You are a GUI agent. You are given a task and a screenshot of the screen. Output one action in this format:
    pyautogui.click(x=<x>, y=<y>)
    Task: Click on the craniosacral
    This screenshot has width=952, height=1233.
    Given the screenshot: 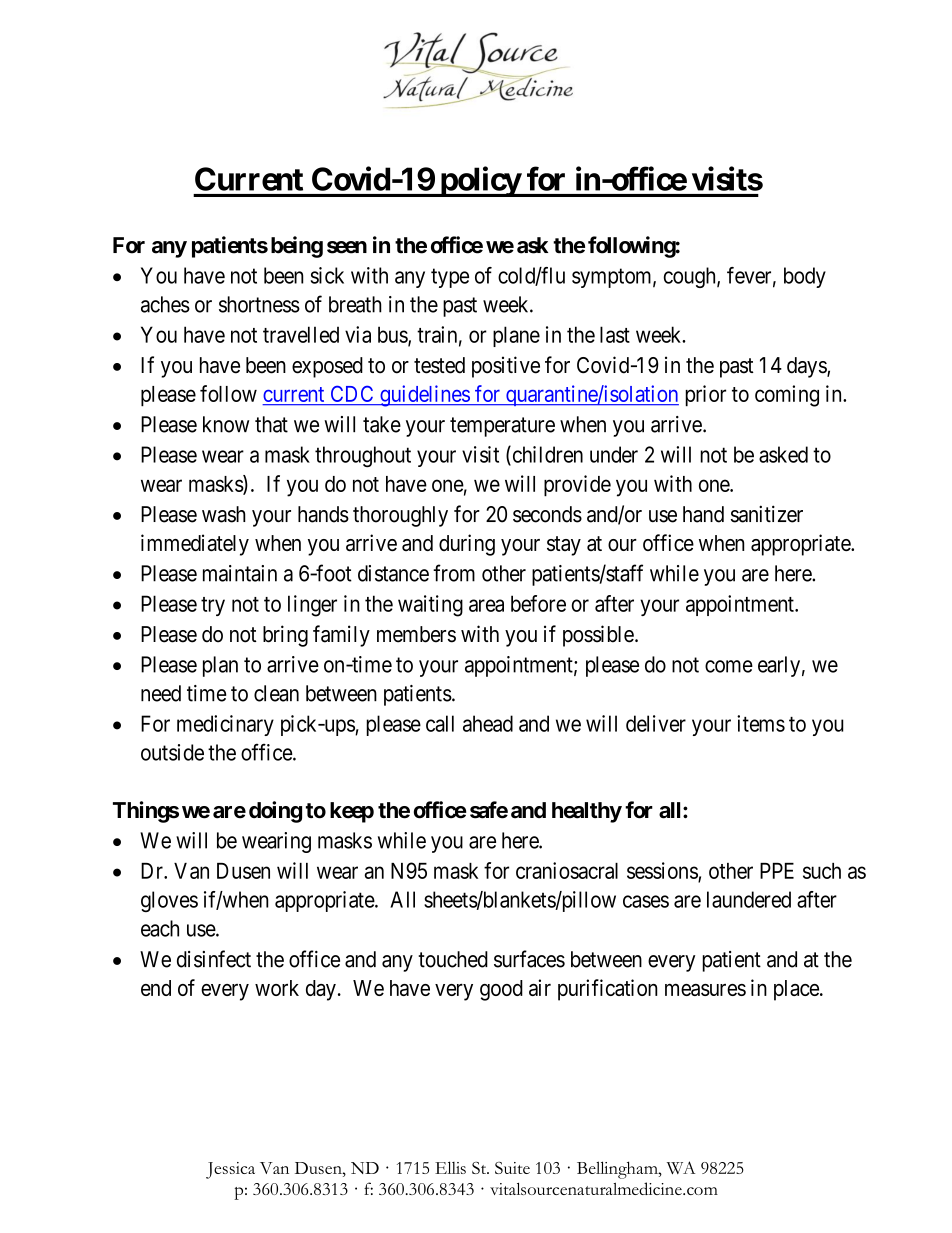 What is the action you would take?
    pyautogui.click(x=567, y=870)
